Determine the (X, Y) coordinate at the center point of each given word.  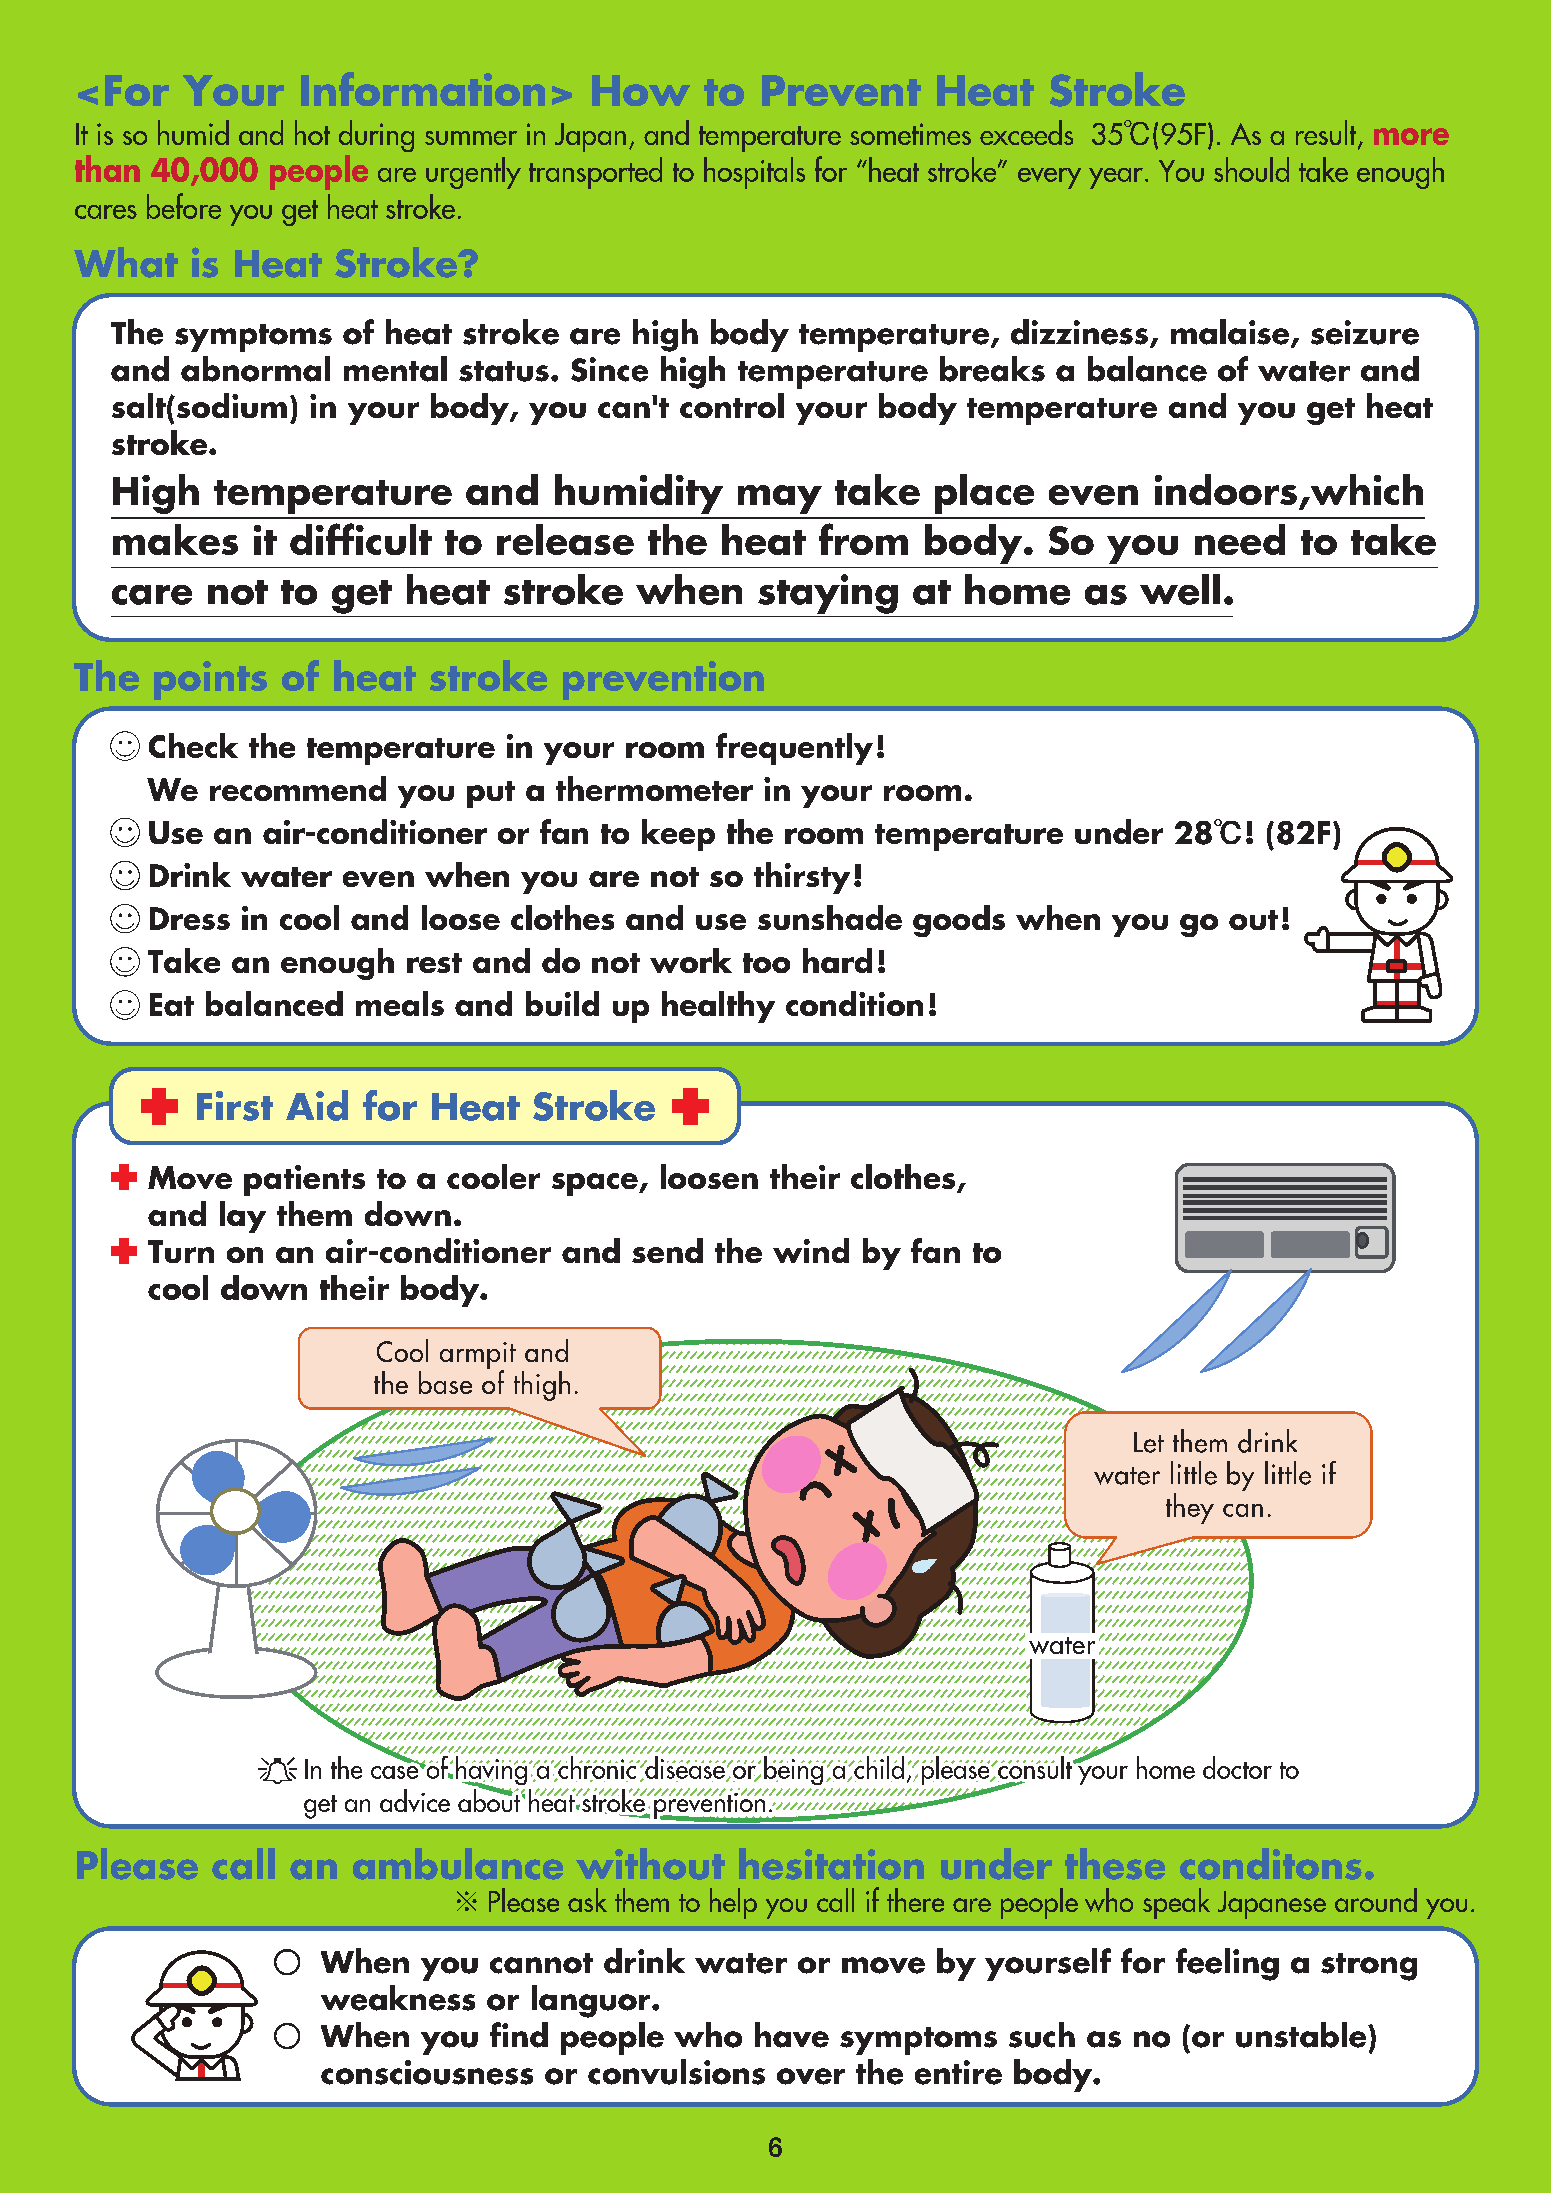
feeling (1227, 1964)
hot (312, 132)
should (1251, 169)
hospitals (754, 173)
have (792, 2035)
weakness (398, 1998)
